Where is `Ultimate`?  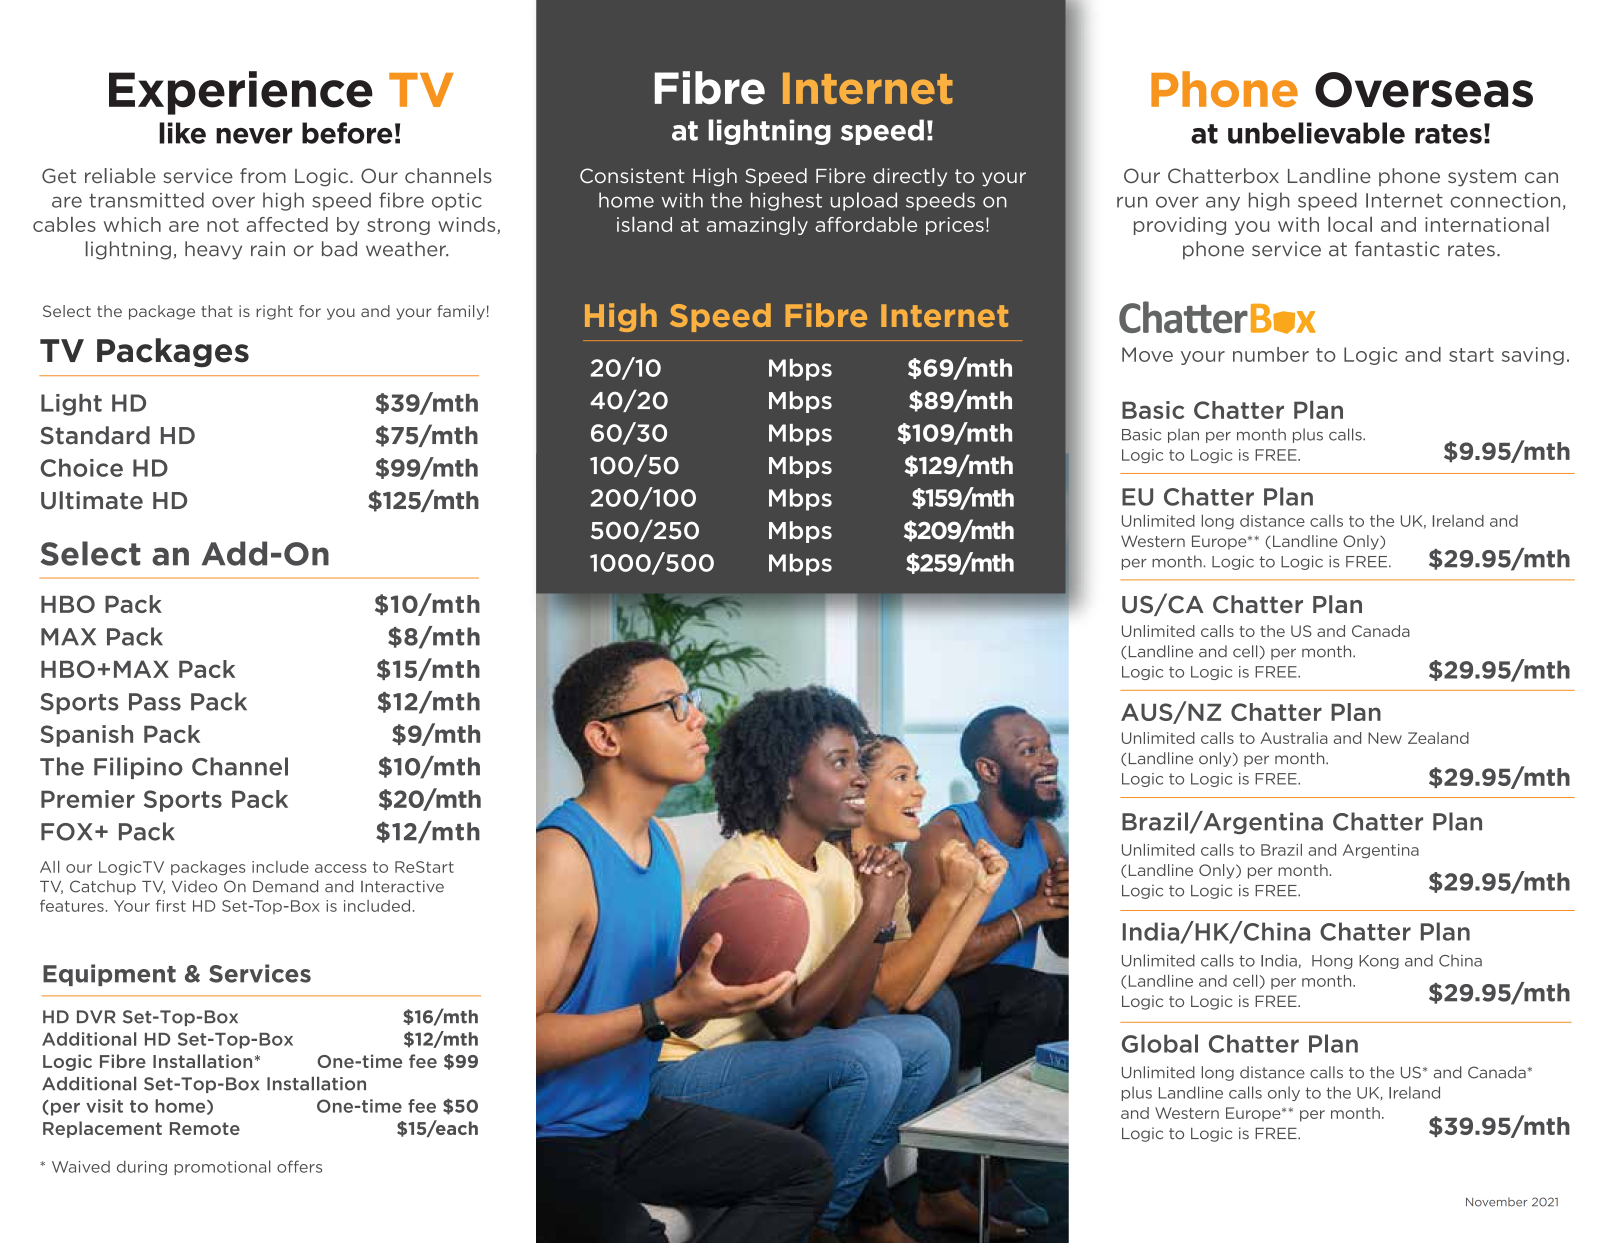 Ultimate is located at coordinates (92, 500).
